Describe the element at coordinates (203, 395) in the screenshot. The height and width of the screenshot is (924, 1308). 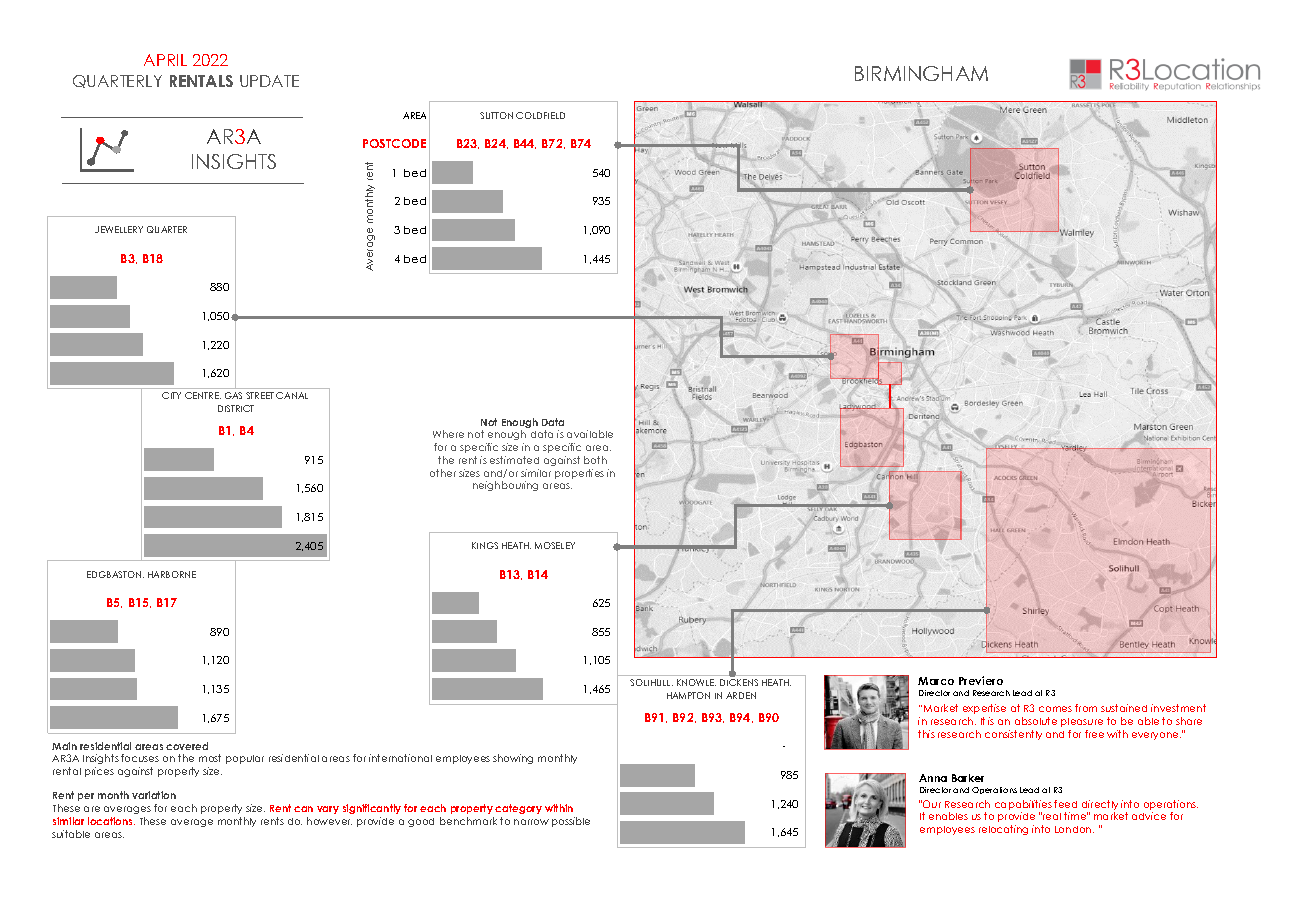
I see `CENTRE` at that location.
